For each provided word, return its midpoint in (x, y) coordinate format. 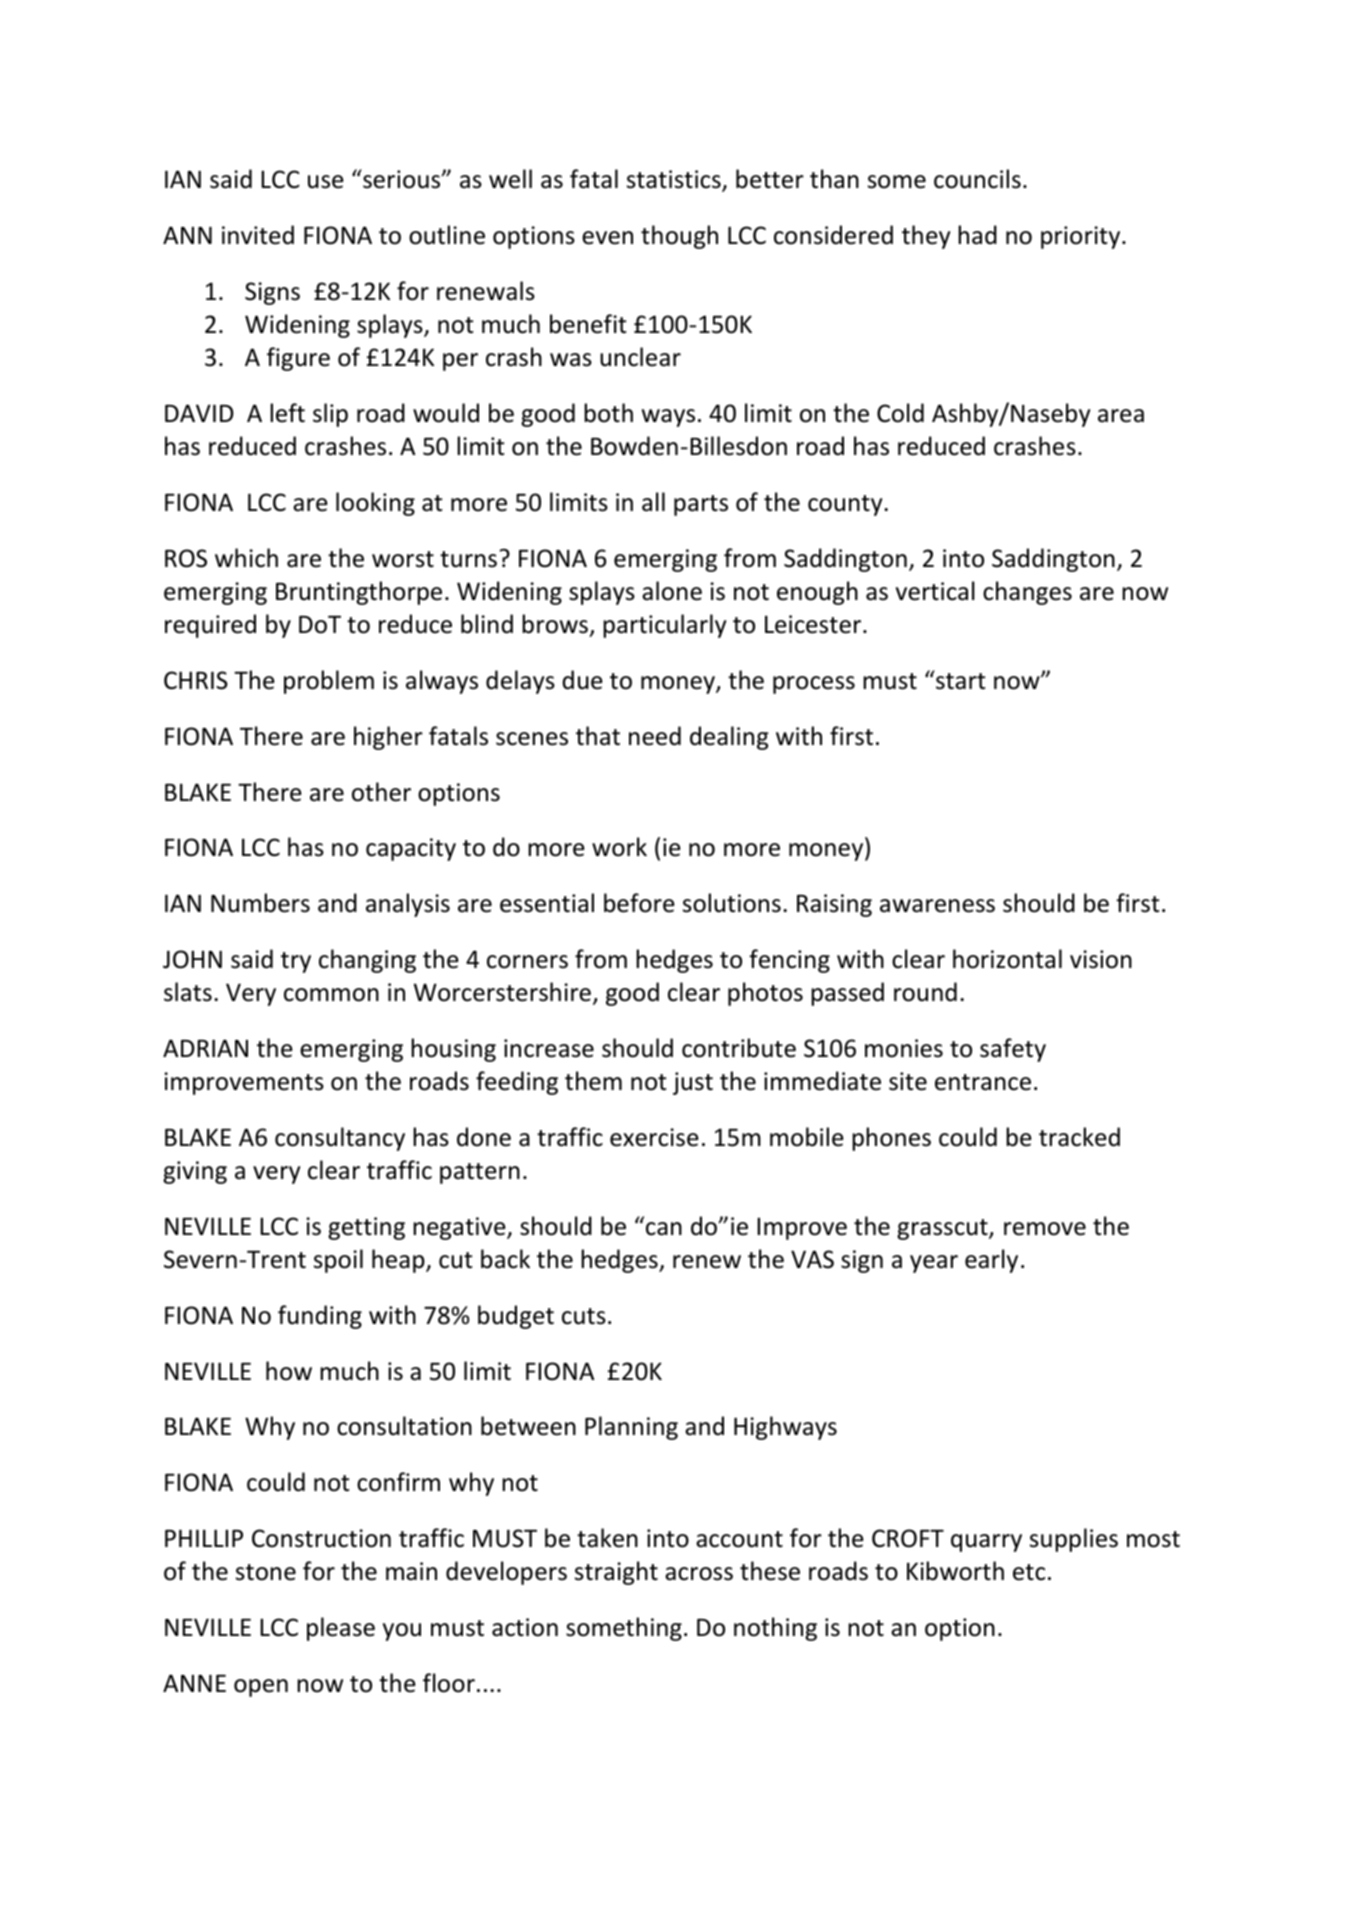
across (699, 1574)
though (679, 237)
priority (1082, 237)
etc (1029, 1572)
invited (258, 235)
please (341, 1629)
